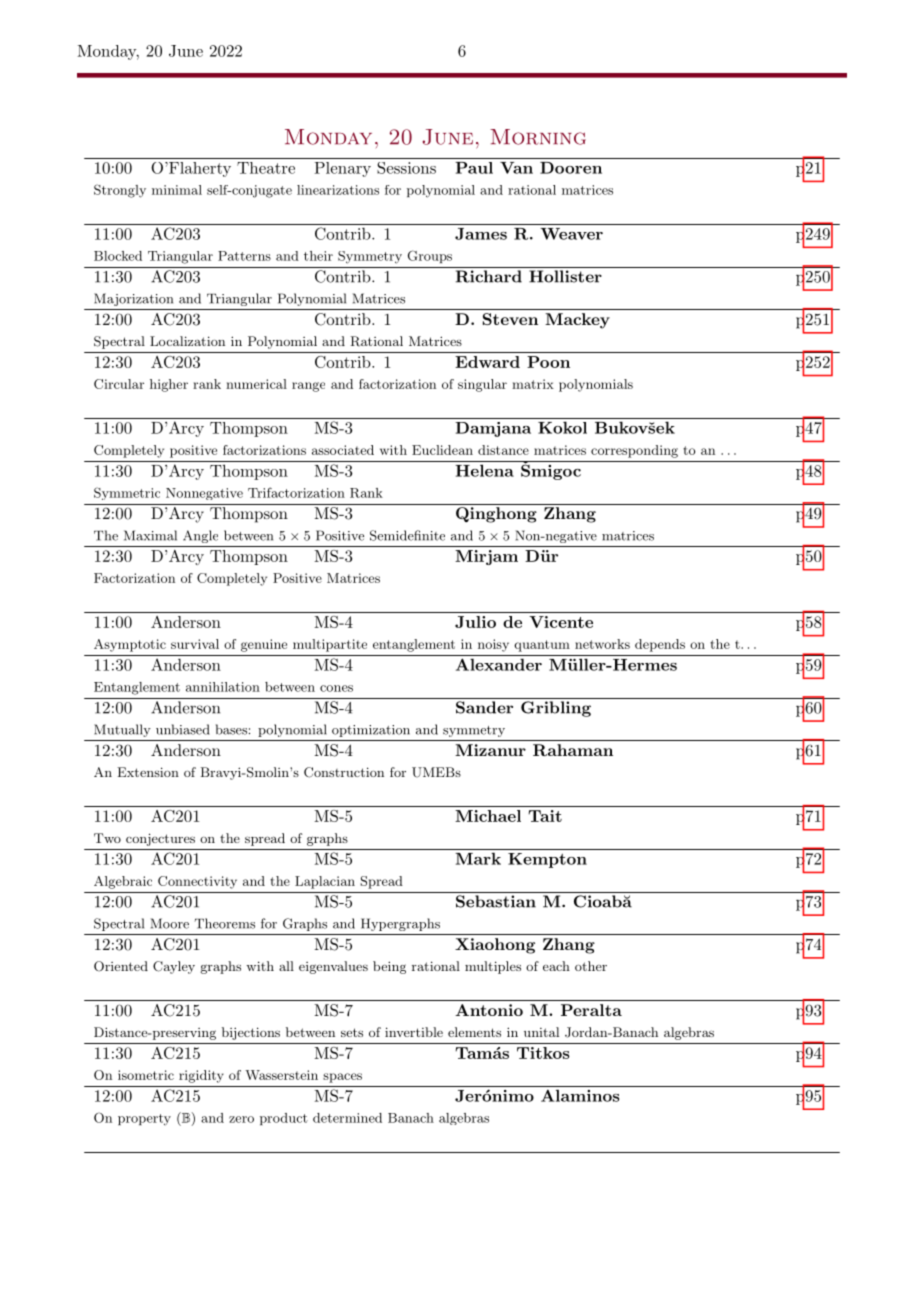 Image resolution: width=924 pixels, height=1308 pixels. Describe the element at coordinates (342, 1078) in the screenshot. I see `spaces` at that location.
